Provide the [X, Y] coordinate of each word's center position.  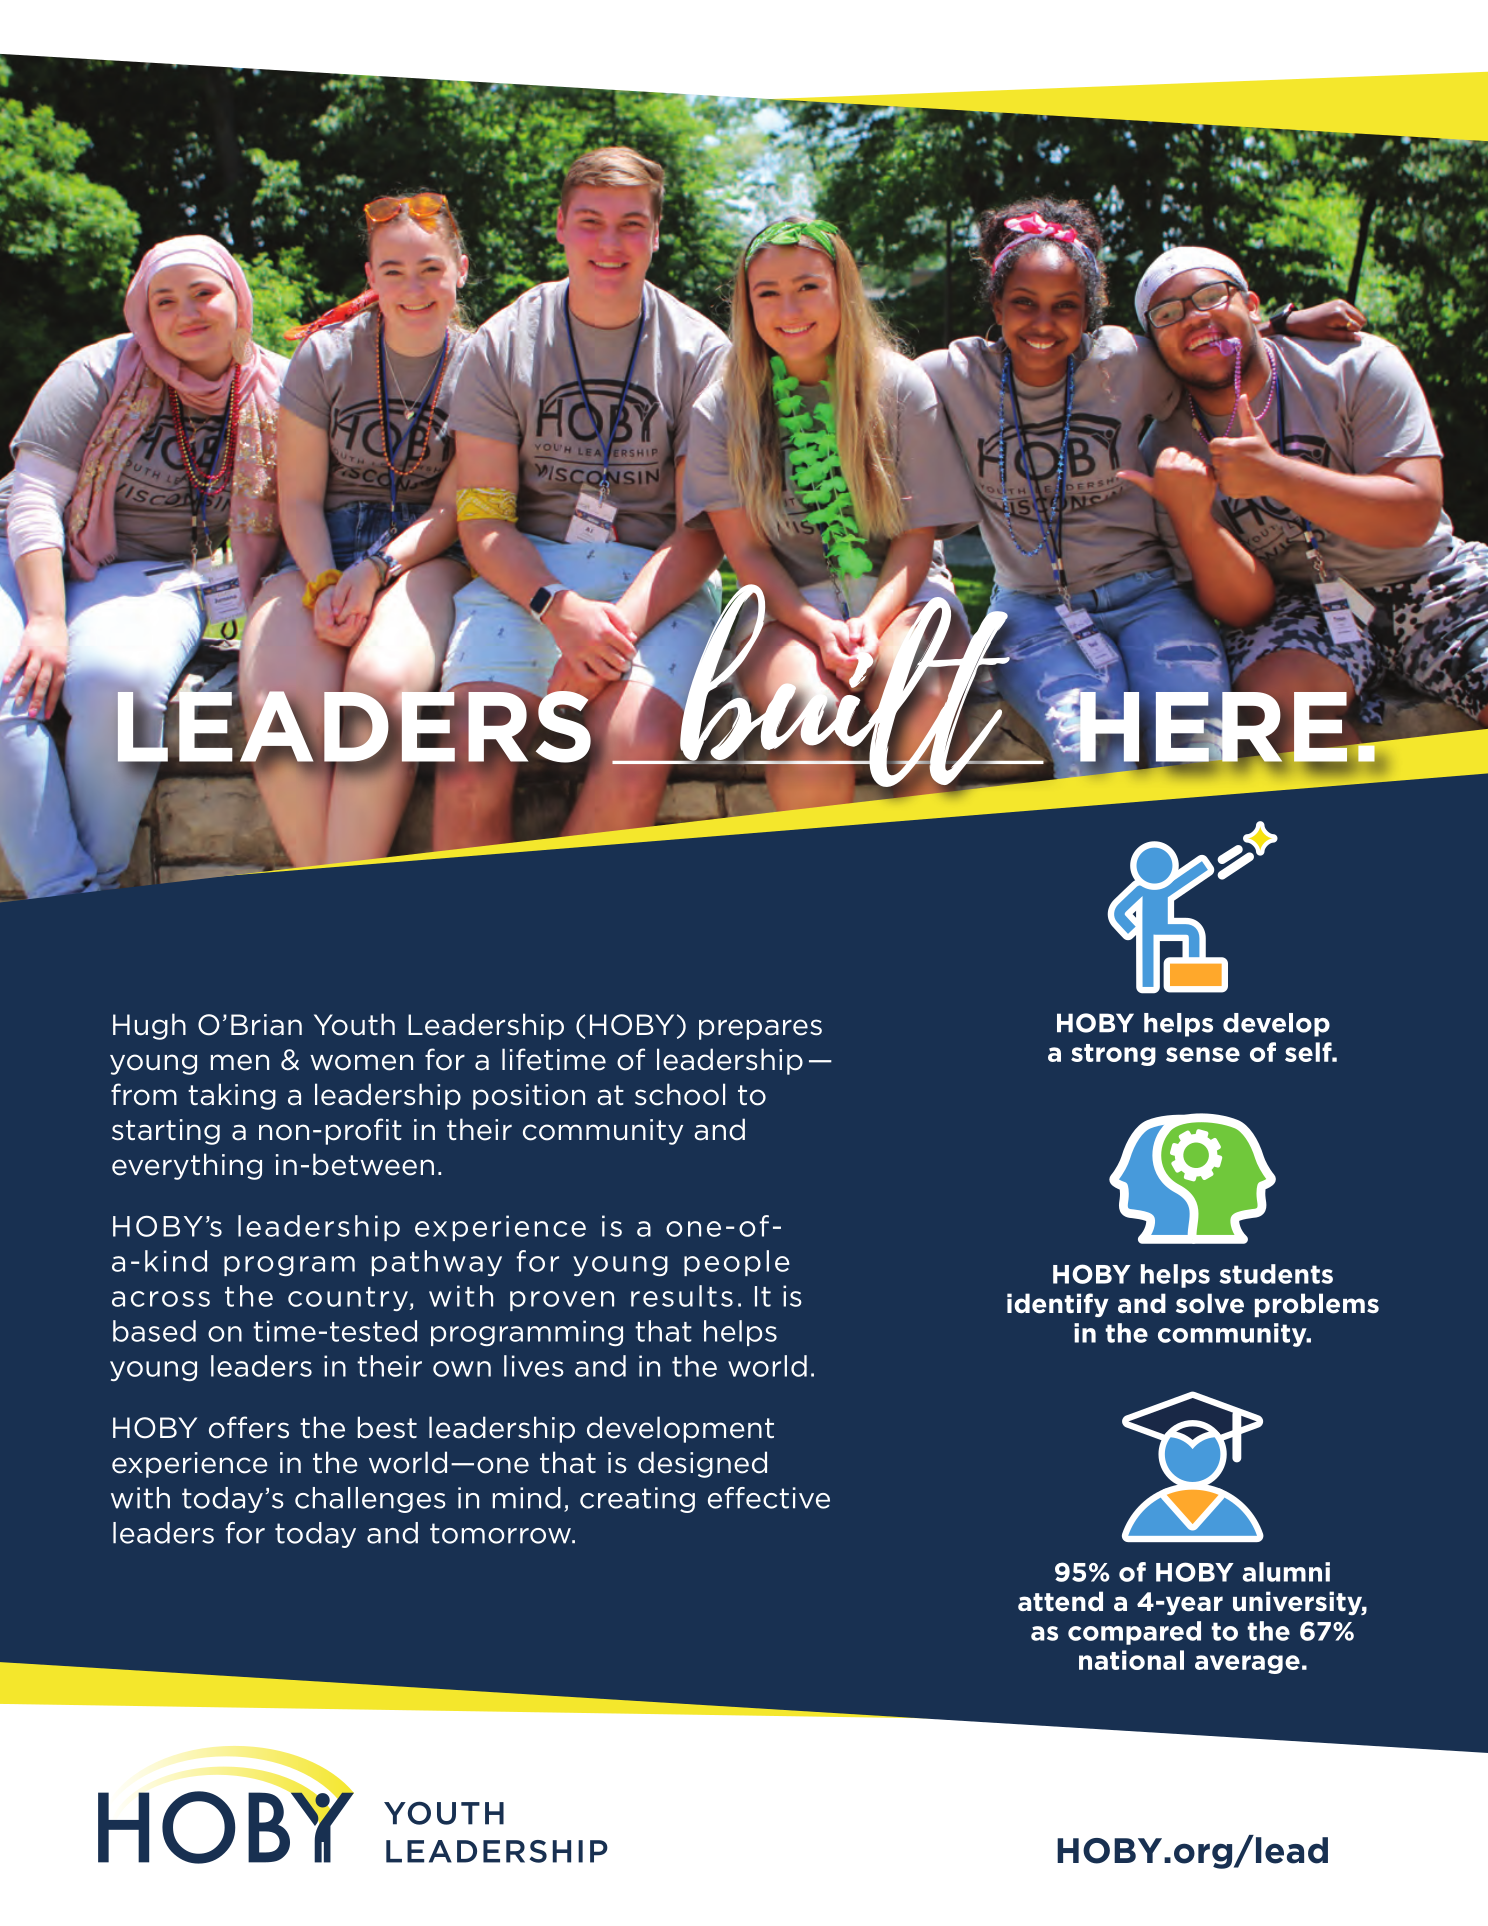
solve [1210, 1303]
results [682, 1296]
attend [1060, 1601]
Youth [354, 1024]
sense [1203, 1054]
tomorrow [501, 1533]
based [154, 1331]
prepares [760, 1029]
